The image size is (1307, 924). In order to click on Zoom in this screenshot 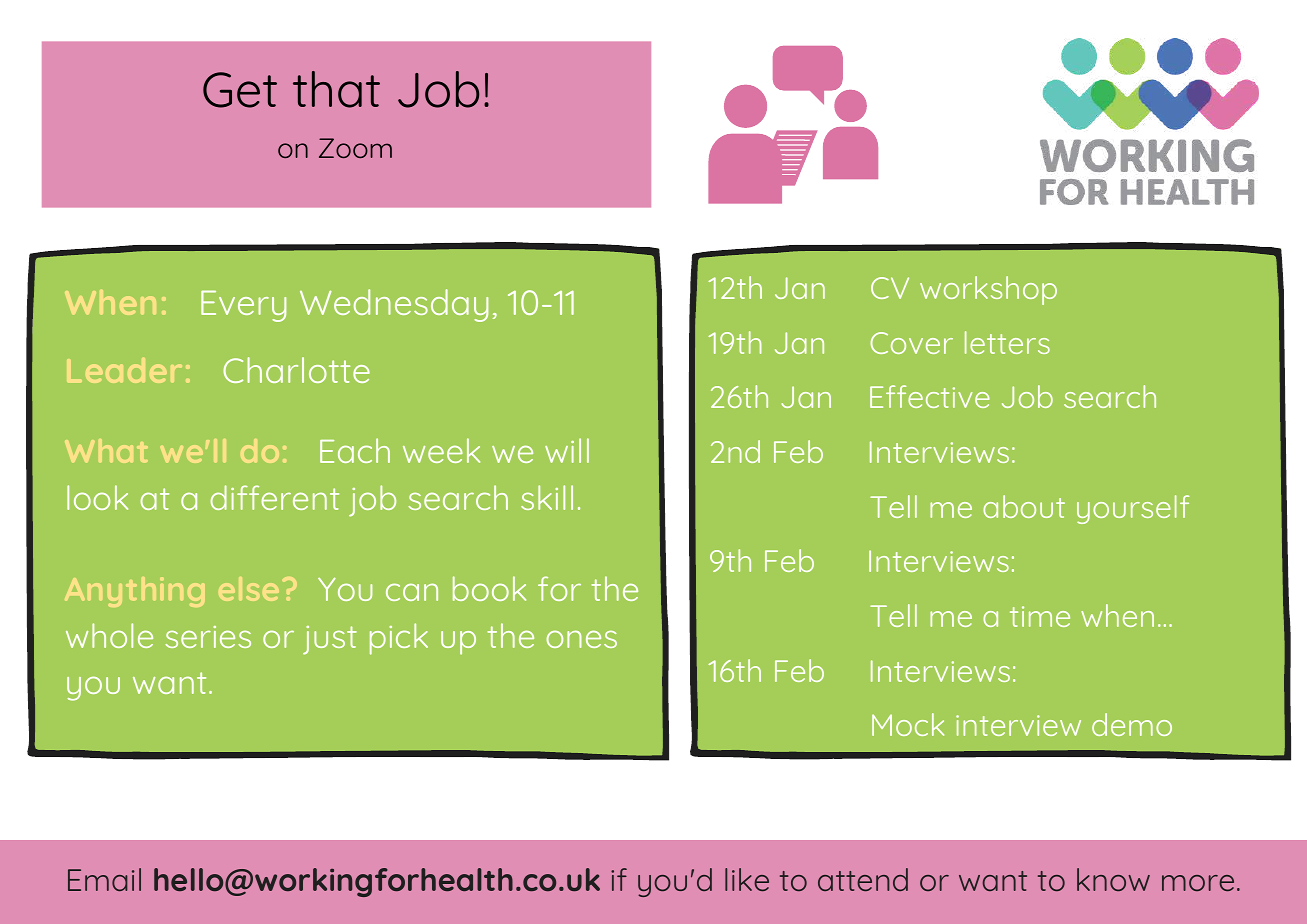, I will do `click(355, 148)`.
